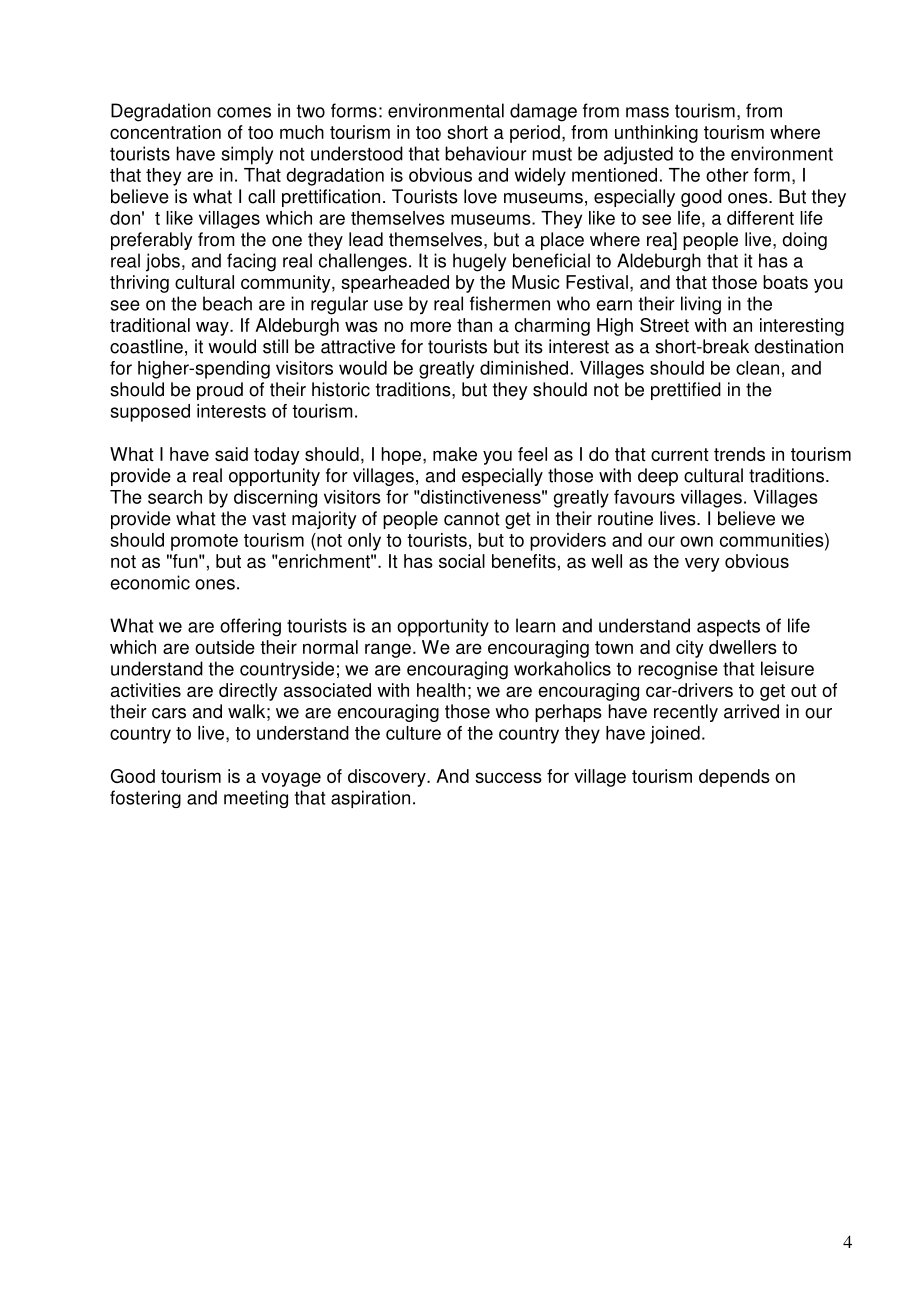 Image resolution: width=924 pixels, height=1308 pixels. What do you see at coordinates (656, 134) in the screenshot?
I see `unthinking` at bounding box center [656, 134].
